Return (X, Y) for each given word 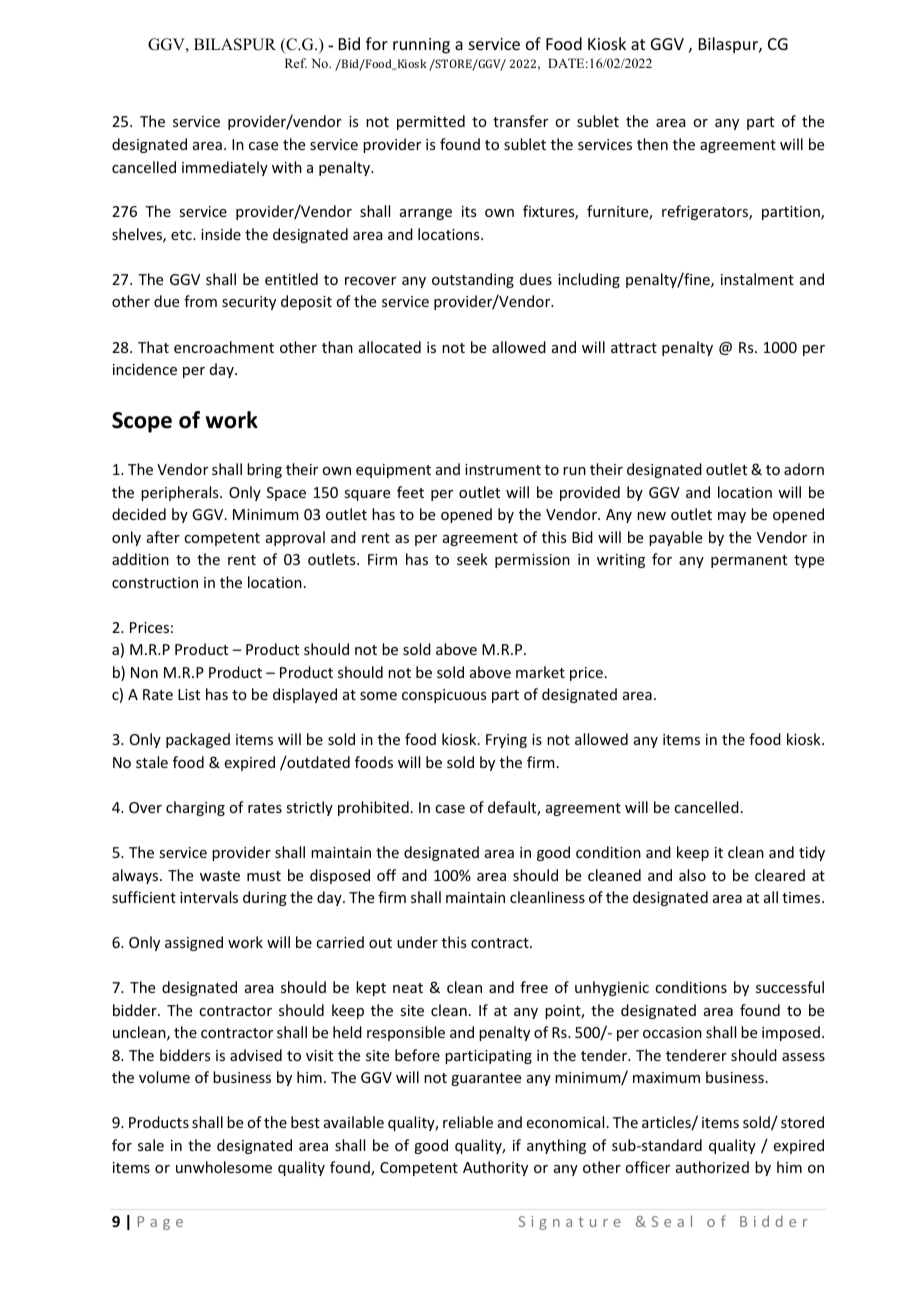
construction (155, 582)
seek (472, 559)
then (652, 144)
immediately (225, 168)
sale (151, 1145)
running (421, 46)
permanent (749, 561)
